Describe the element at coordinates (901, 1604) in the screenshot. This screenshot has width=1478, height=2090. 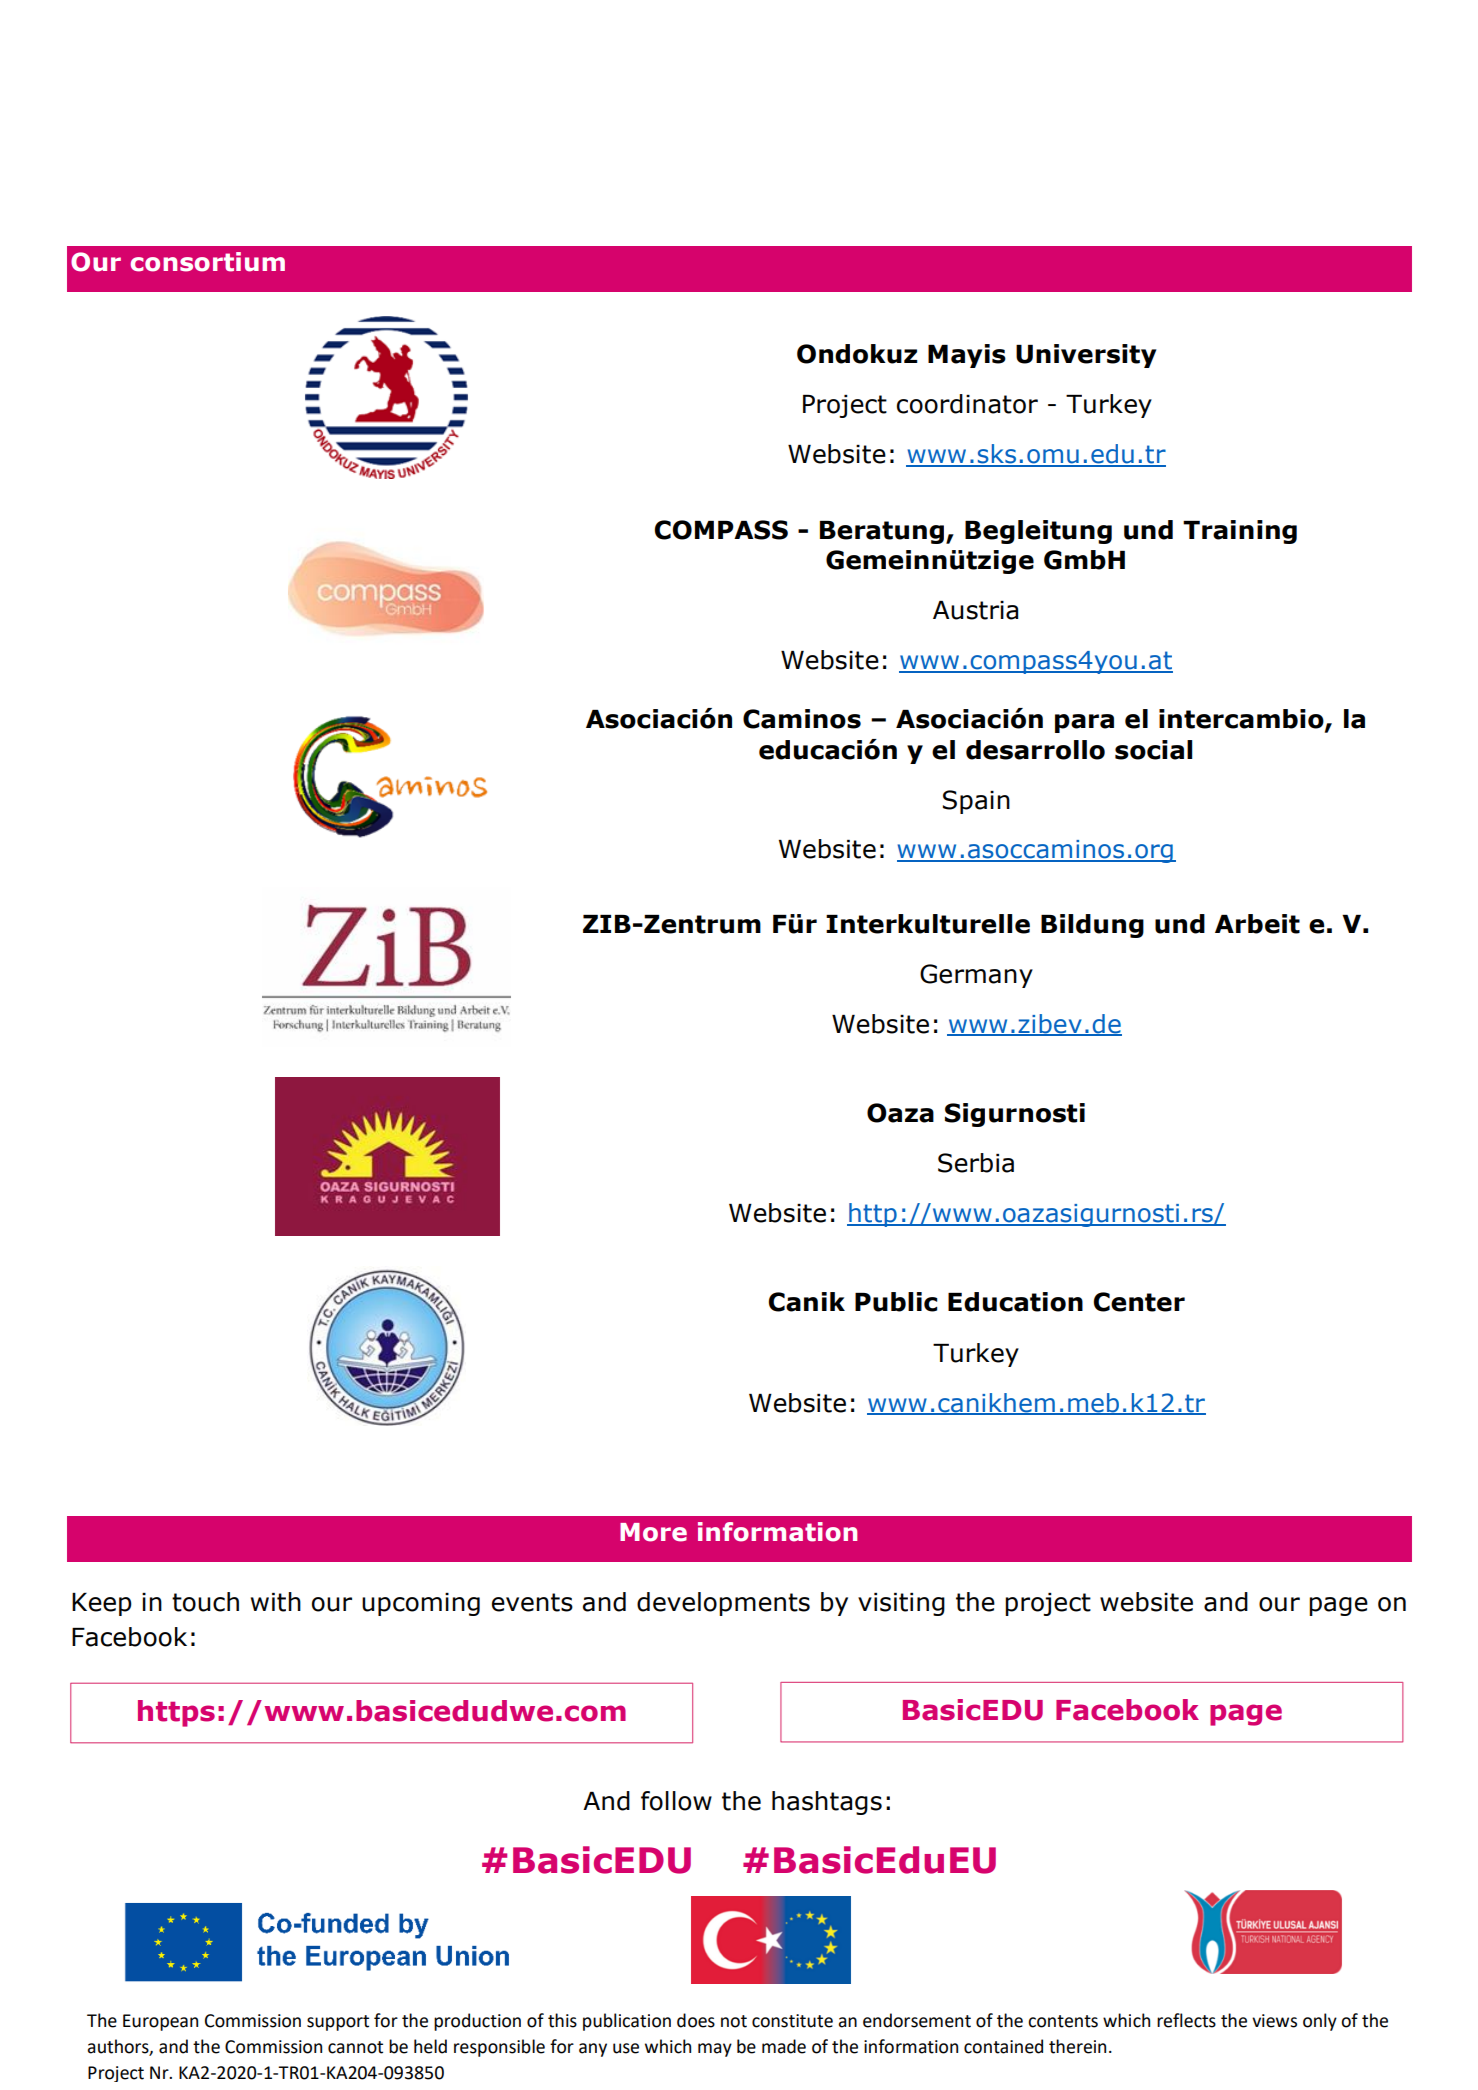
I see `visiting` at that location.
